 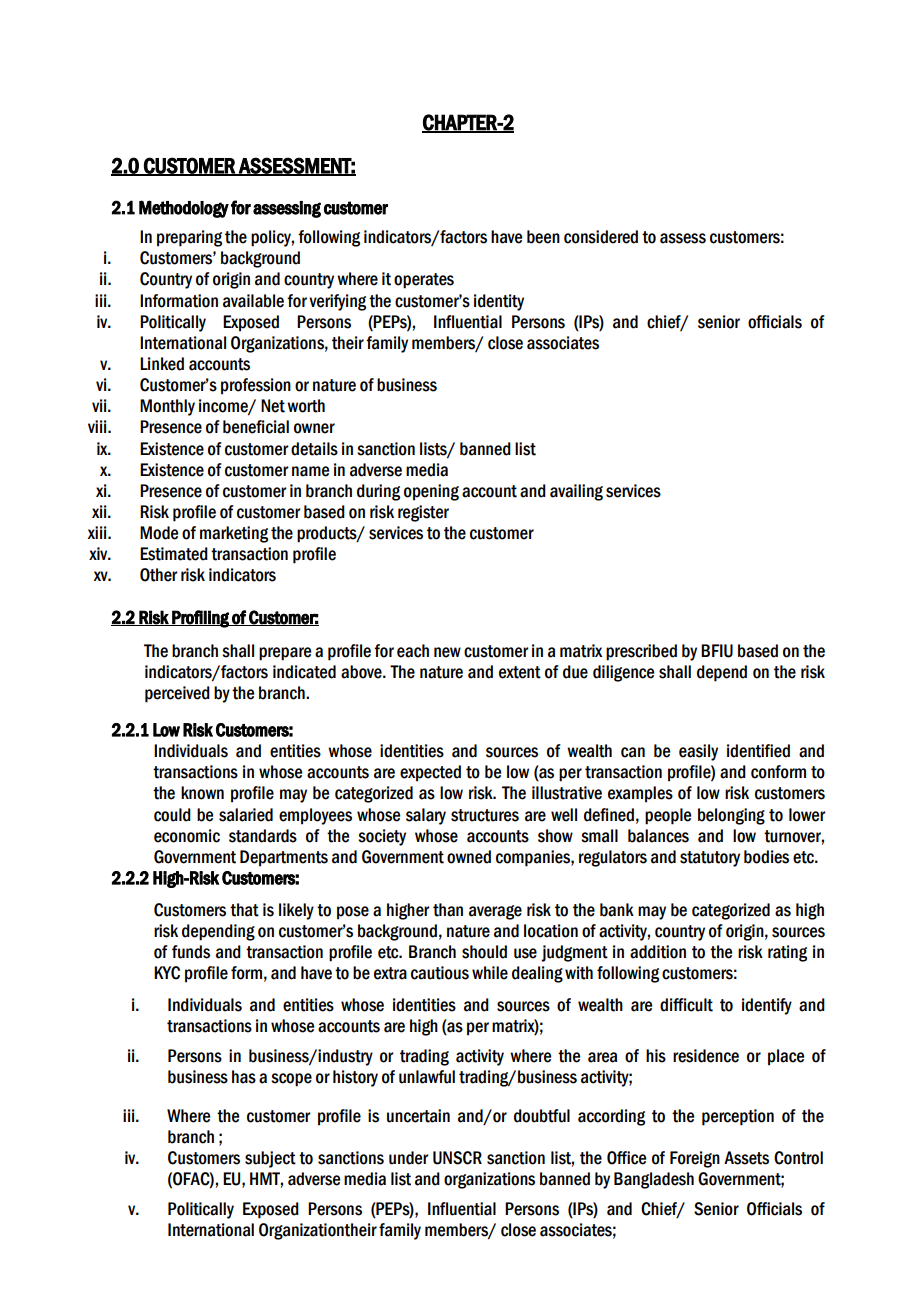 I want to click on considered, so click(x=601, y=237).
